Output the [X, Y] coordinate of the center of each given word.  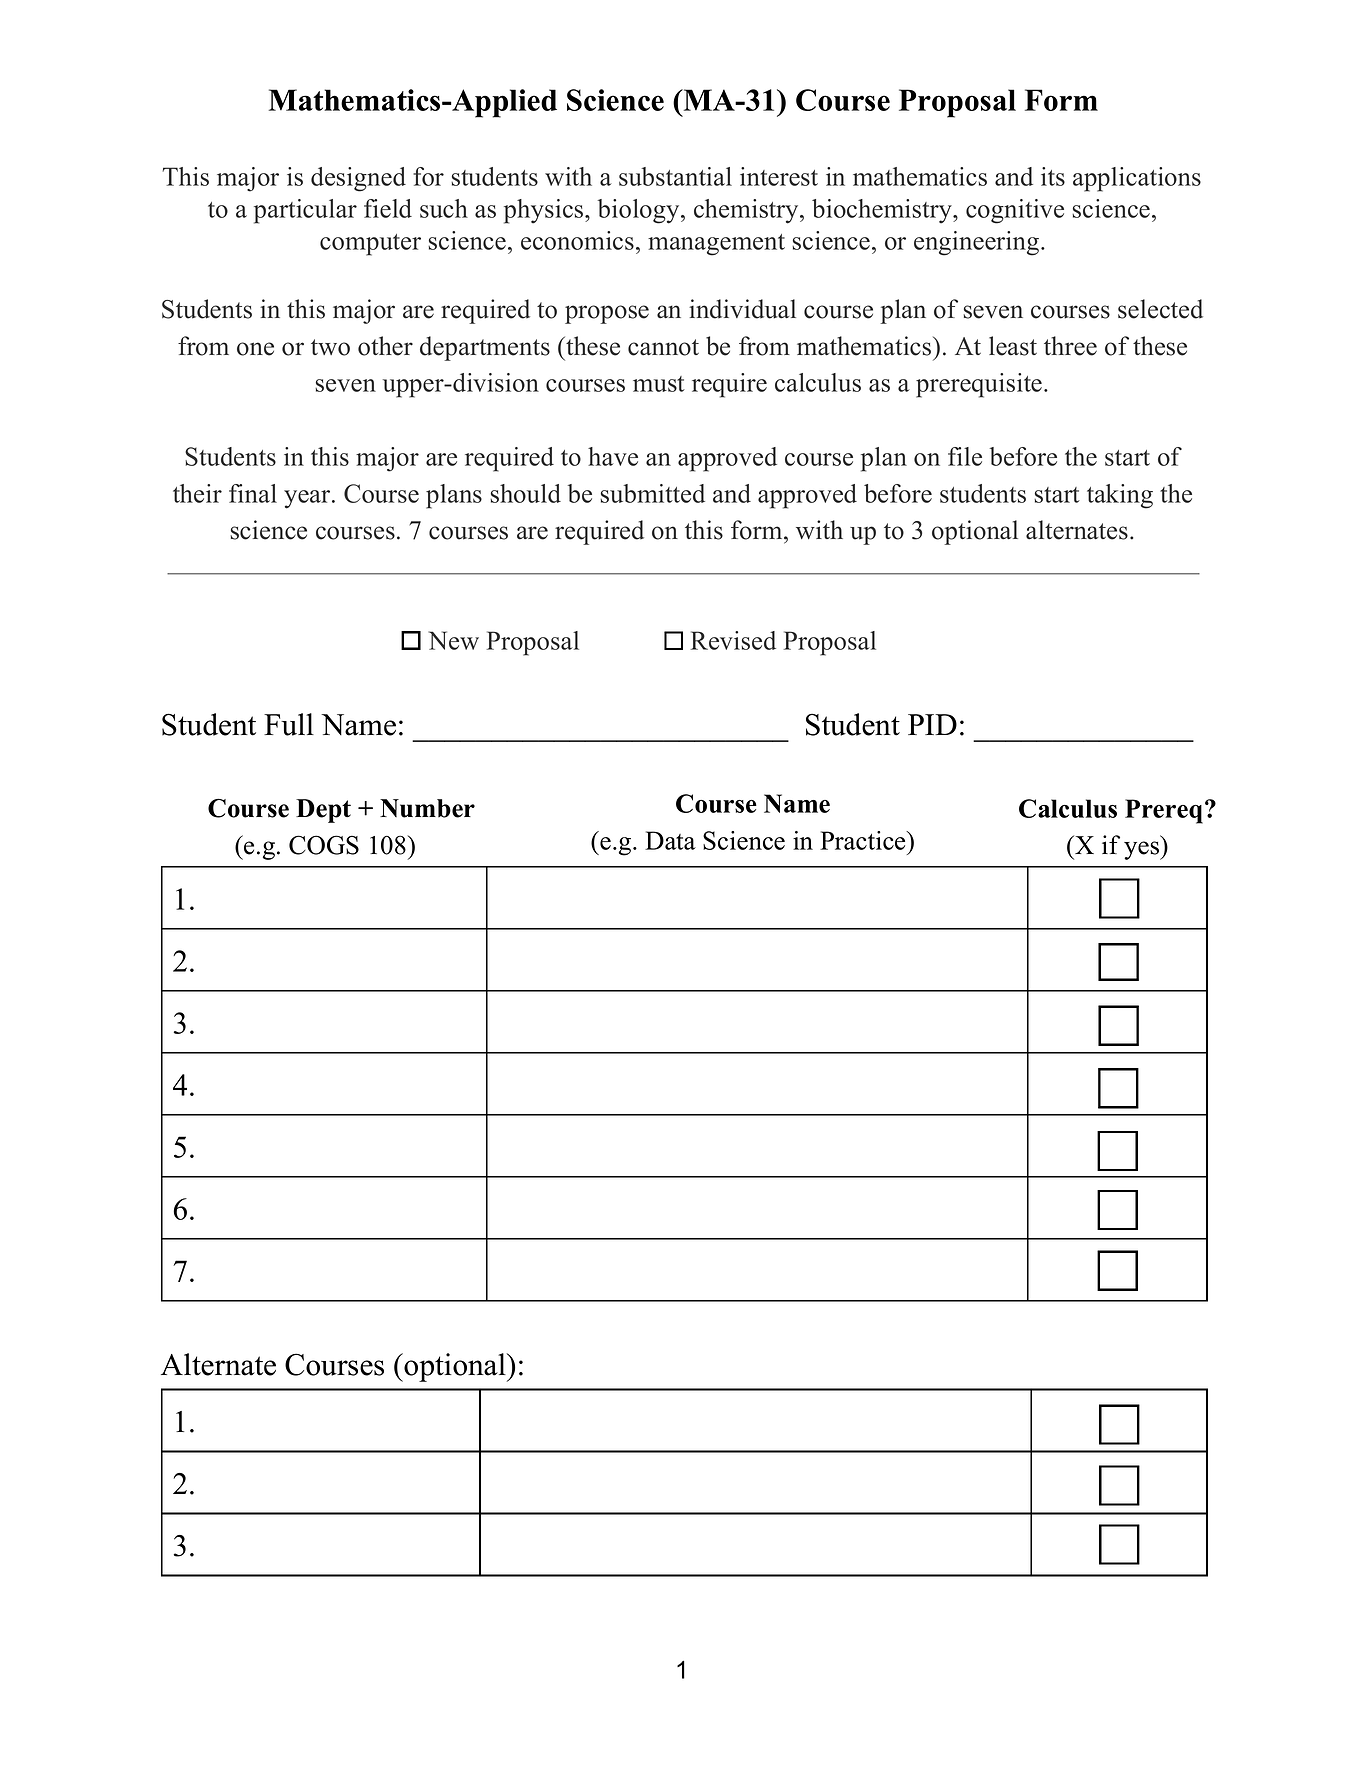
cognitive [1015, 211]
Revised [733, 640]
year [308, 499]
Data [670, 840]
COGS [324, 845]
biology [640, 211]
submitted [652, 493]
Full [289, 724]
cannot [663, 347]
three [1070, 346]
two [330, 347]
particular [305, 211]
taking [1120, 496]
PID [932, 724]
